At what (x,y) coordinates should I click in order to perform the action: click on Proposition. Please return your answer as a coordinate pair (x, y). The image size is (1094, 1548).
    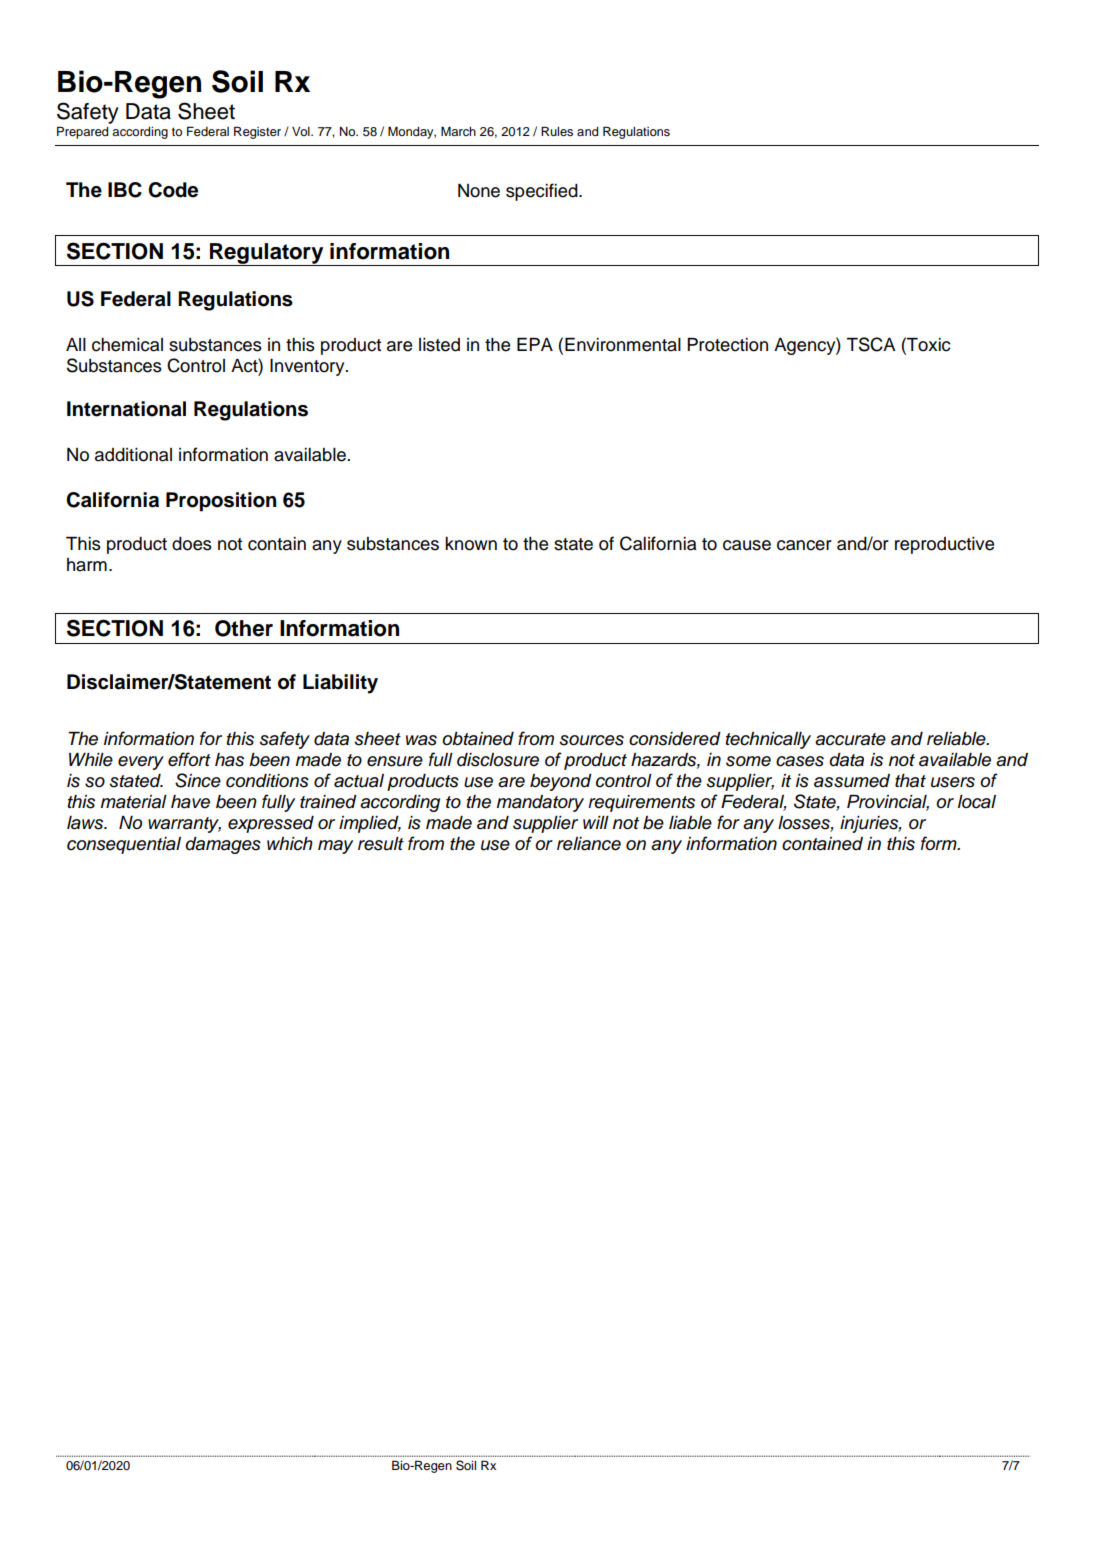
    Looking at the image, I should click on (221, 502).
